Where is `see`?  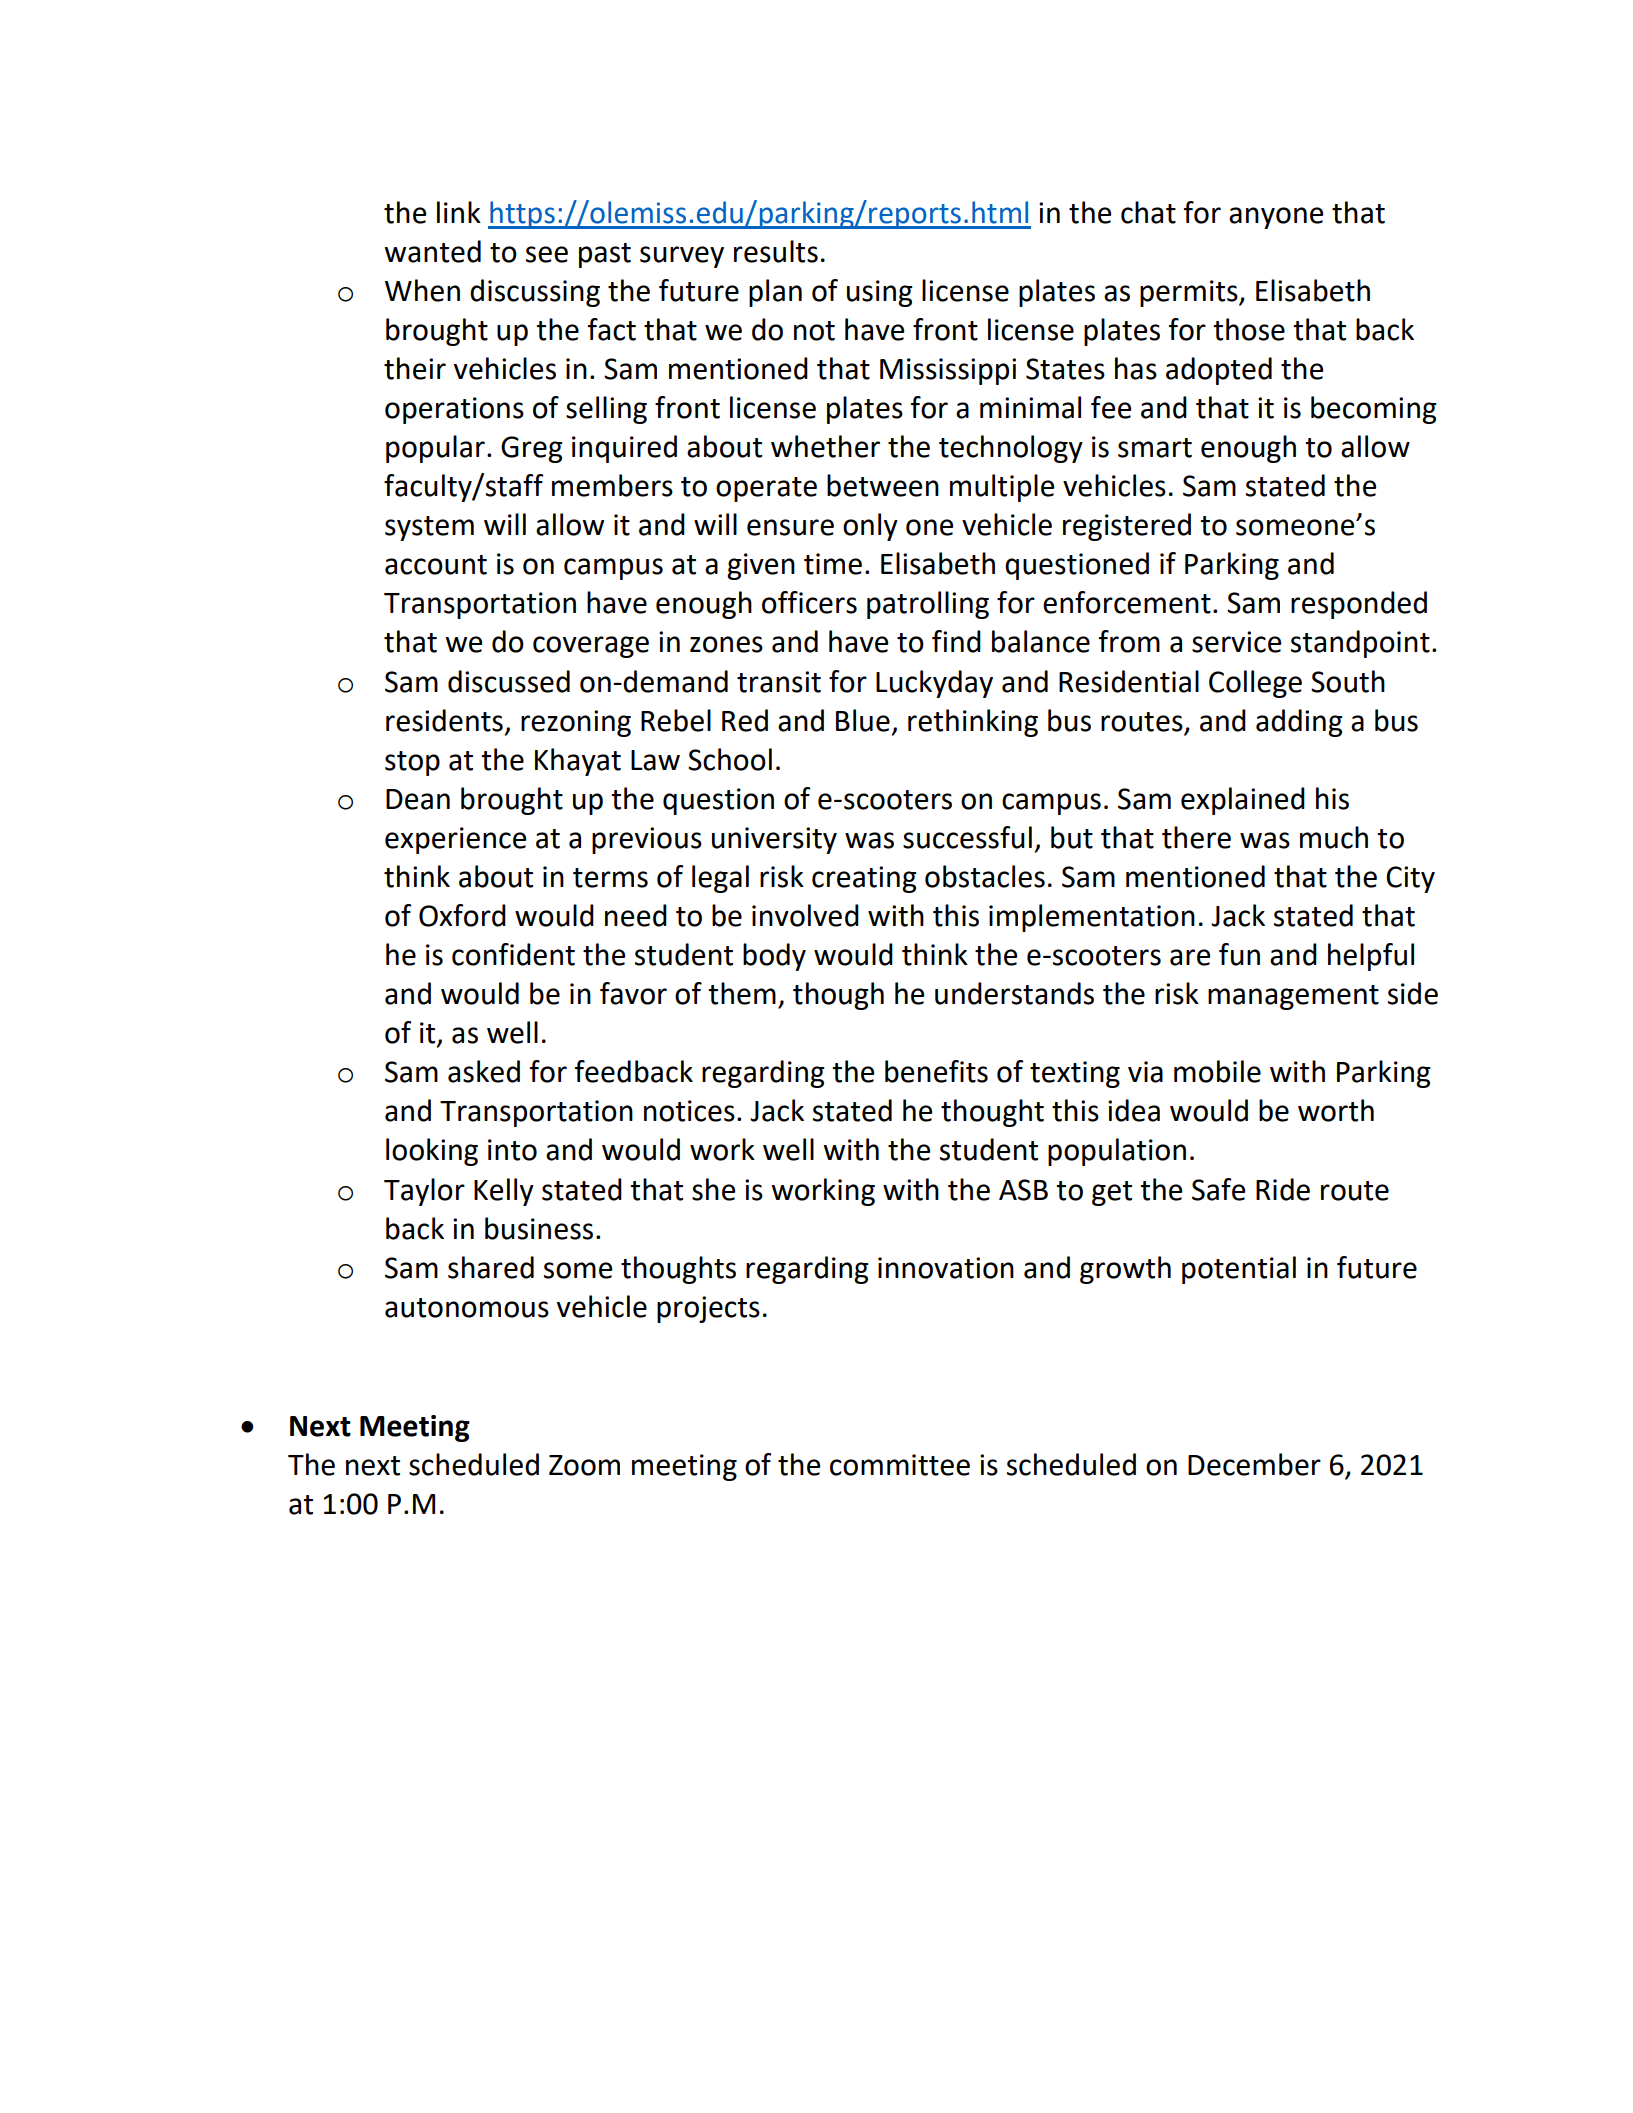 see is located at coordinates (547, 254).
